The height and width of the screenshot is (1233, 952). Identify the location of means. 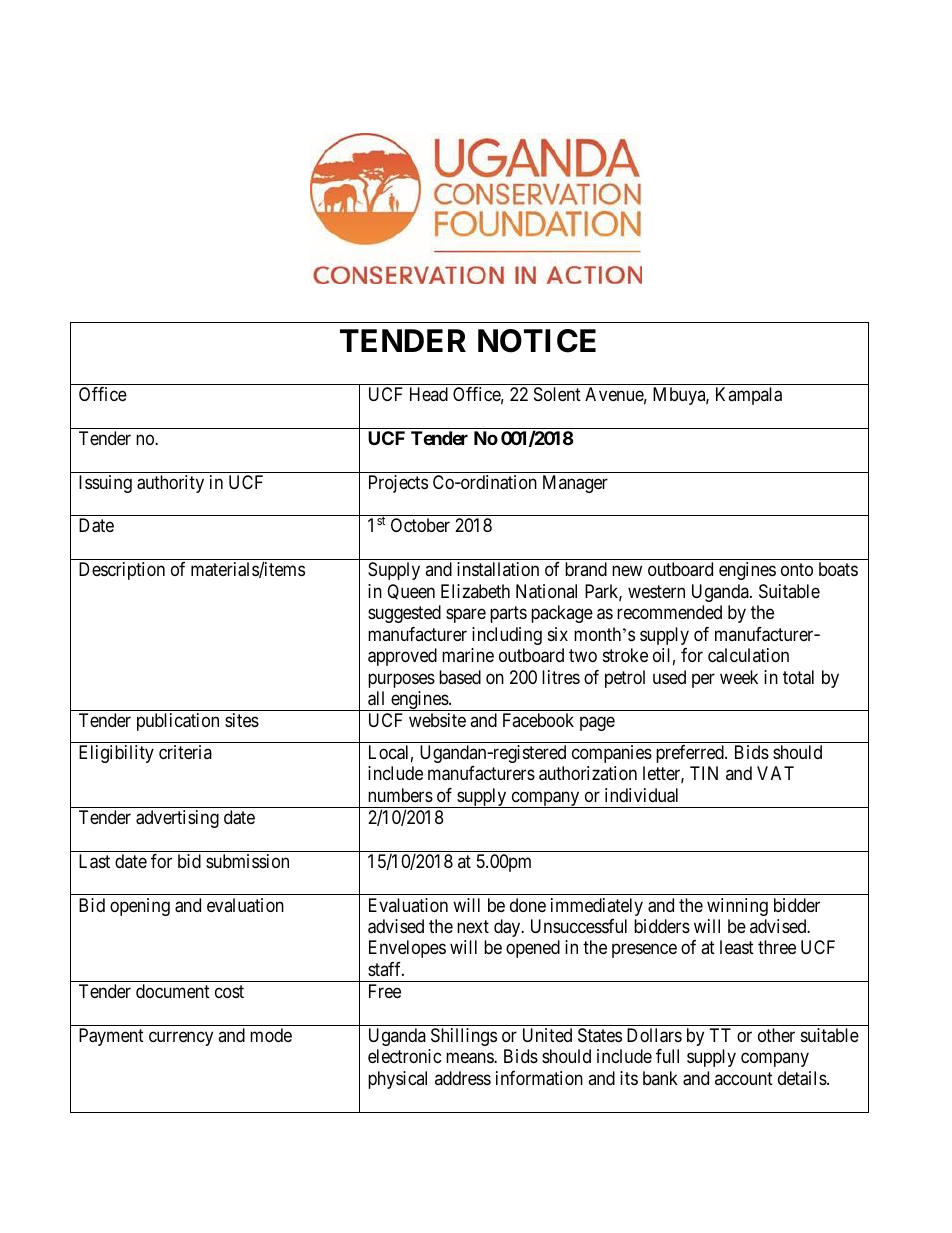
(470, 1058).
